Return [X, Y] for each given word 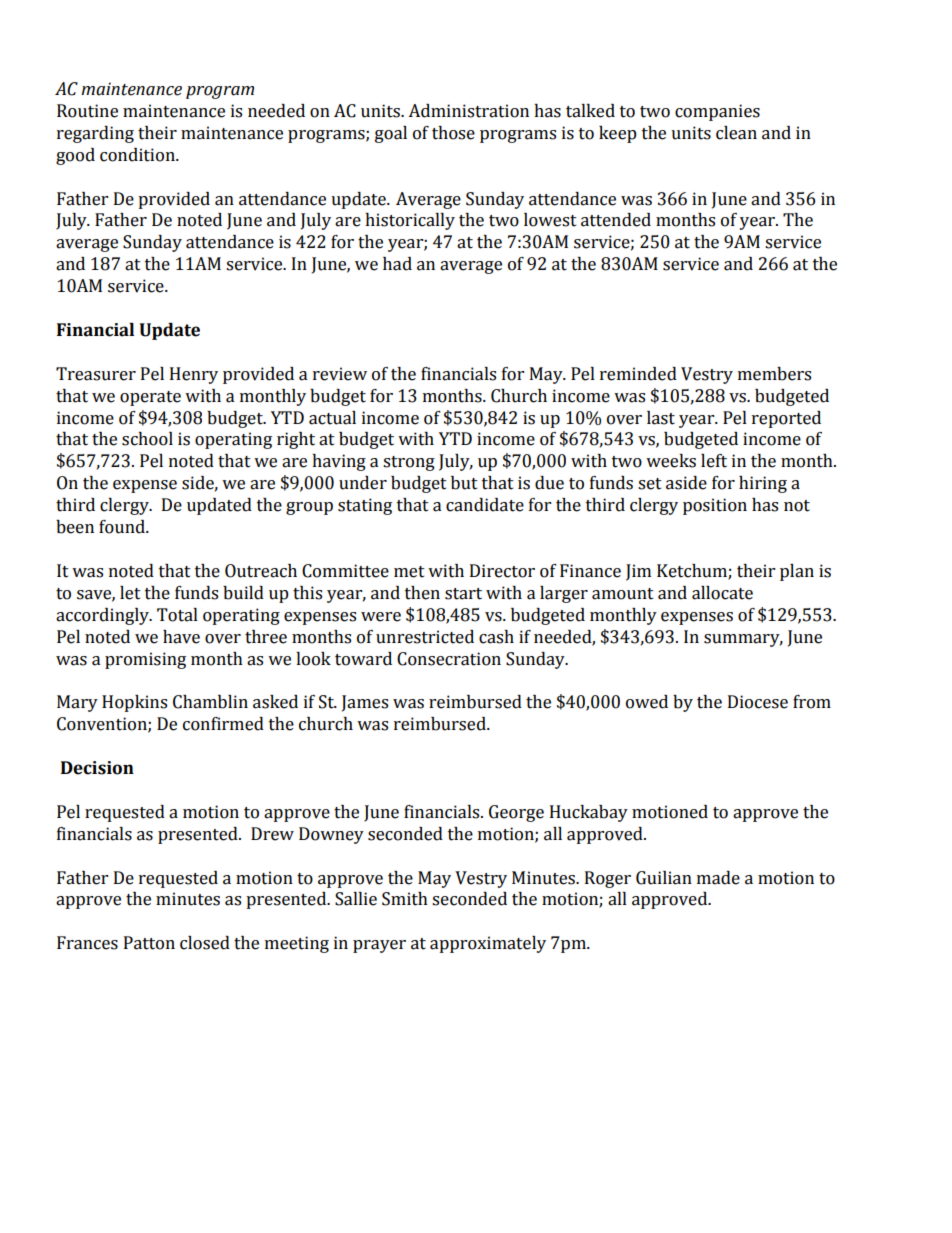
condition [138, 155]
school [147, 439]
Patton [149, 943]
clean [736, 133]
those [453, 133]
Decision [97, 768]
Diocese [758, 702]
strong [409, 463]
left [714, 461]
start [463, 594]
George [516, 813]
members [774, 374]
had [397, 264]
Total [177, 615]
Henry [194, 375]
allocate [722, 593]
